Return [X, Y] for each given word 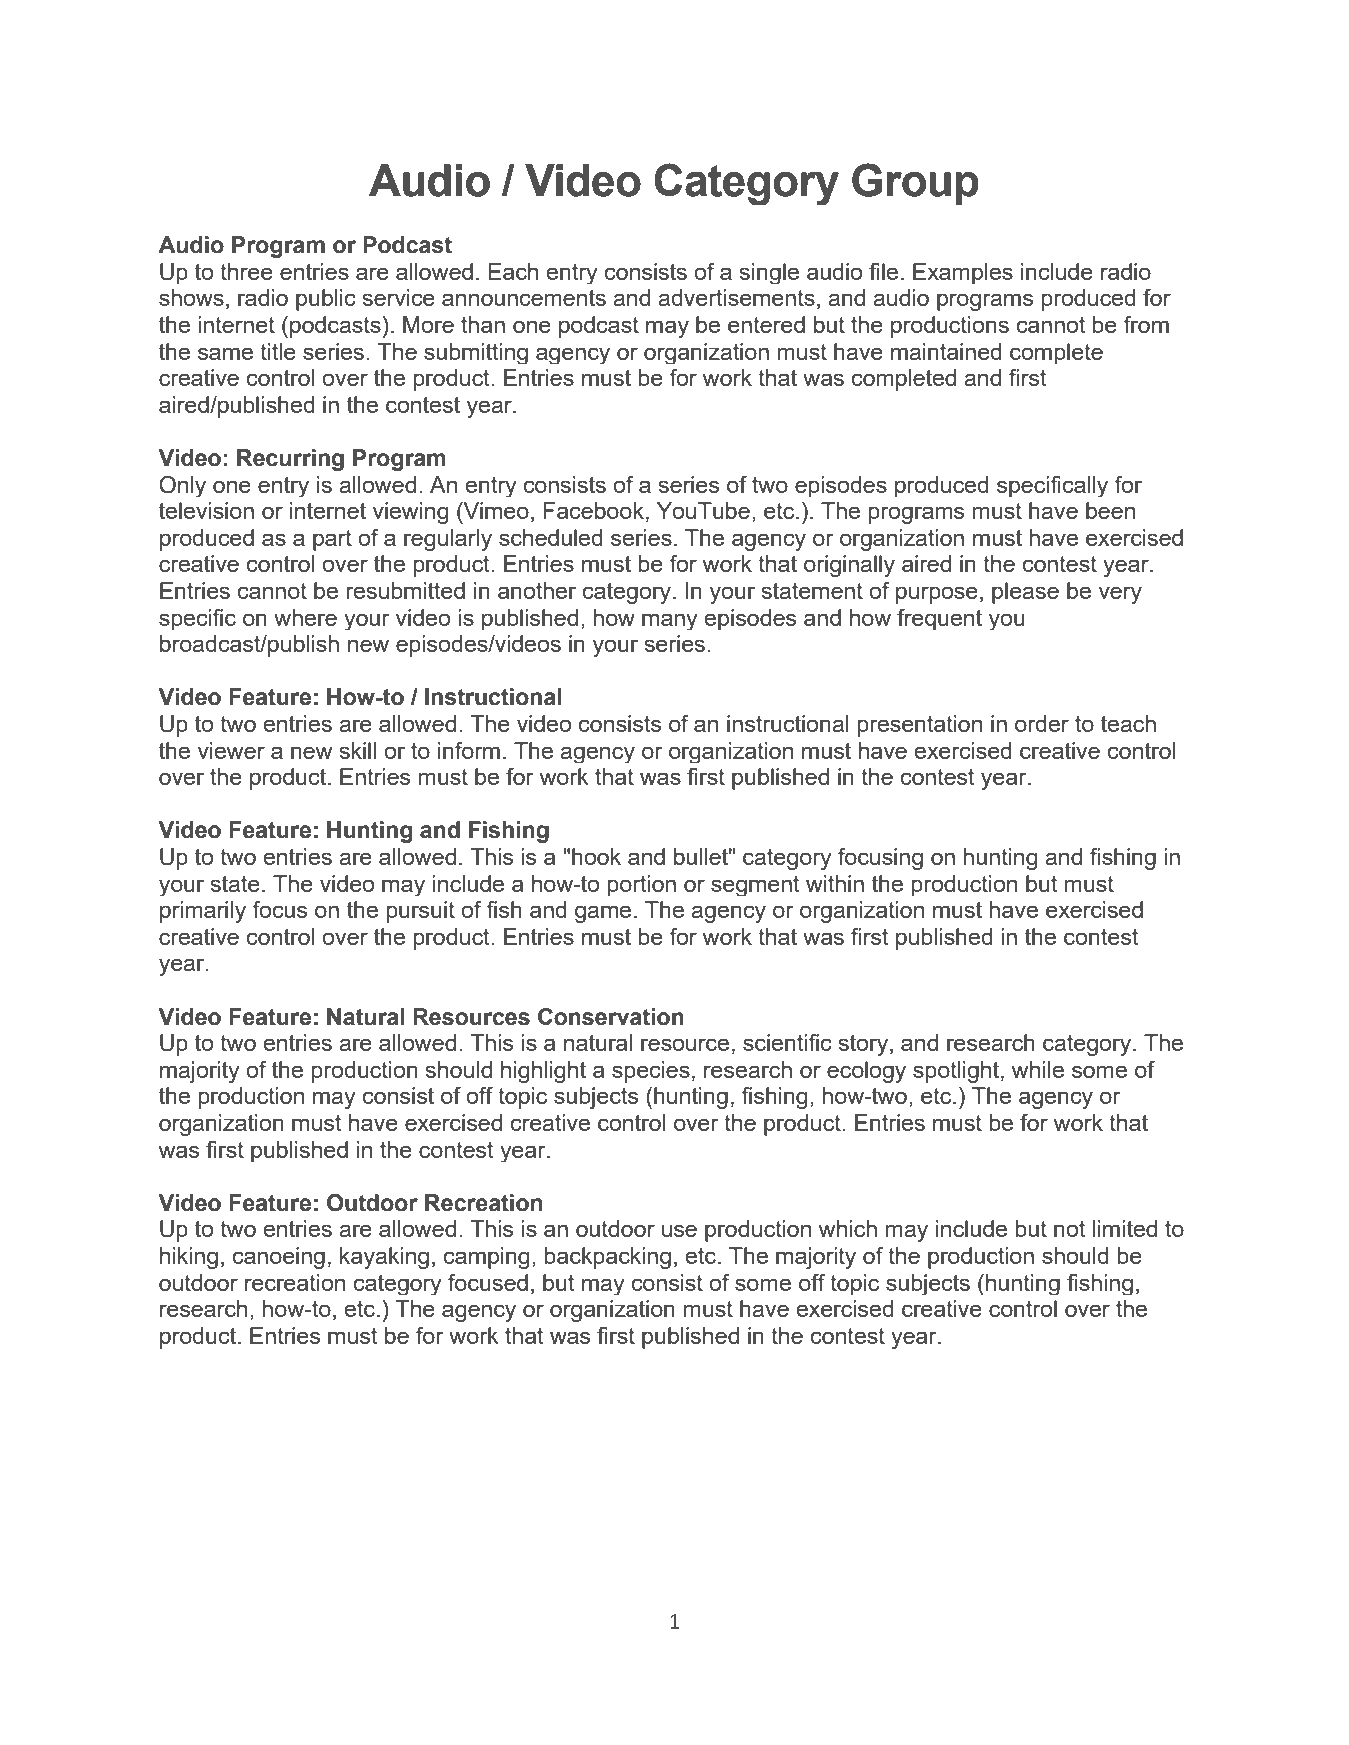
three [246, 271]
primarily [203, 912]
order [1042, 723]
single [769, 273]
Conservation [611, 1017]
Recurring [290, 460]
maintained [946, 351]
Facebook [594, 510]
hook [596, 856]
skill [358, 750]
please [1025, 593]
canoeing [279, 1258]
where [305, 617]
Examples [963, 273]
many [669, 621]
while [1038, 1069]
